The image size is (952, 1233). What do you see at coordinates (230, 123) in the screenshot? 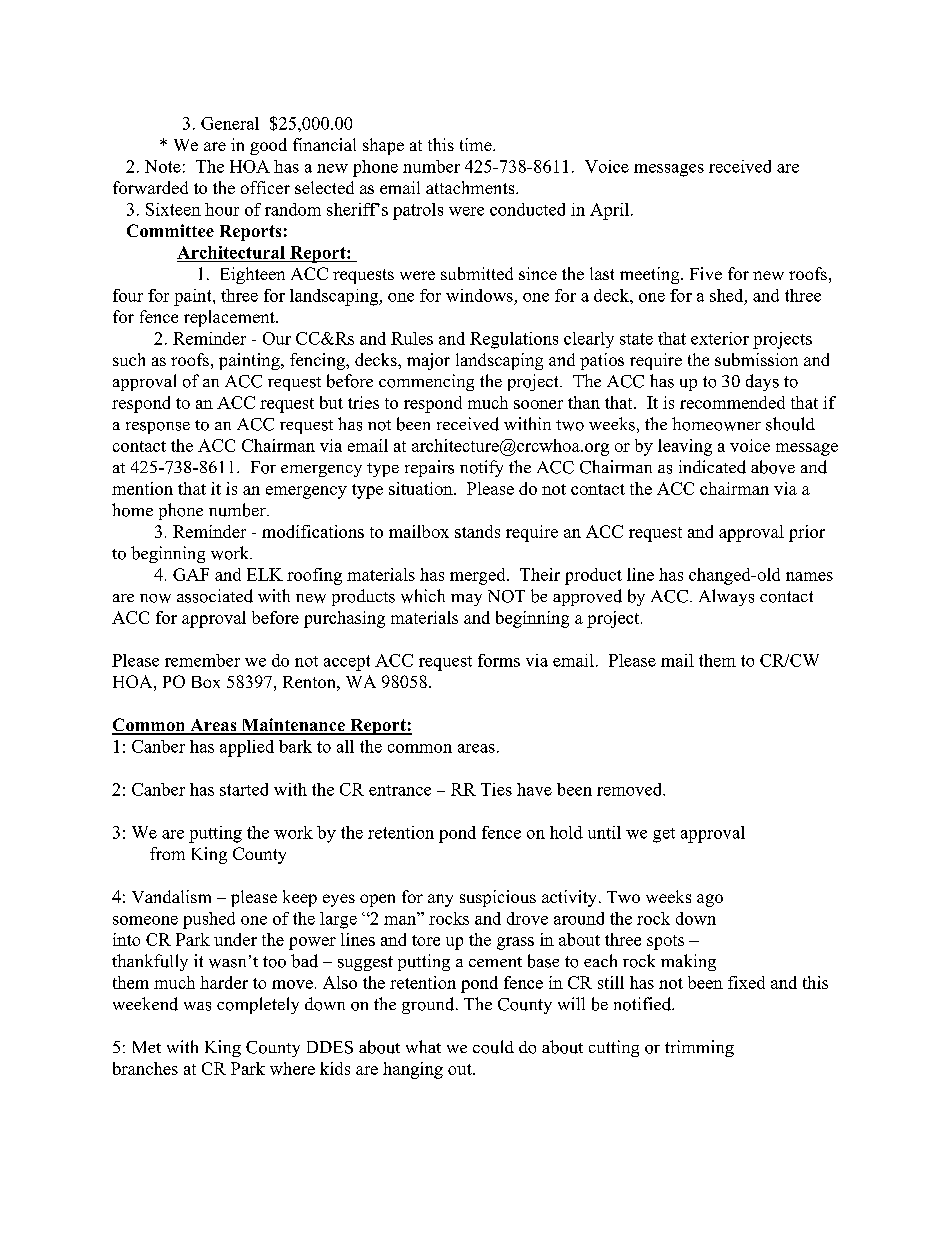
I see `General` at bounding box center [230, 123].
